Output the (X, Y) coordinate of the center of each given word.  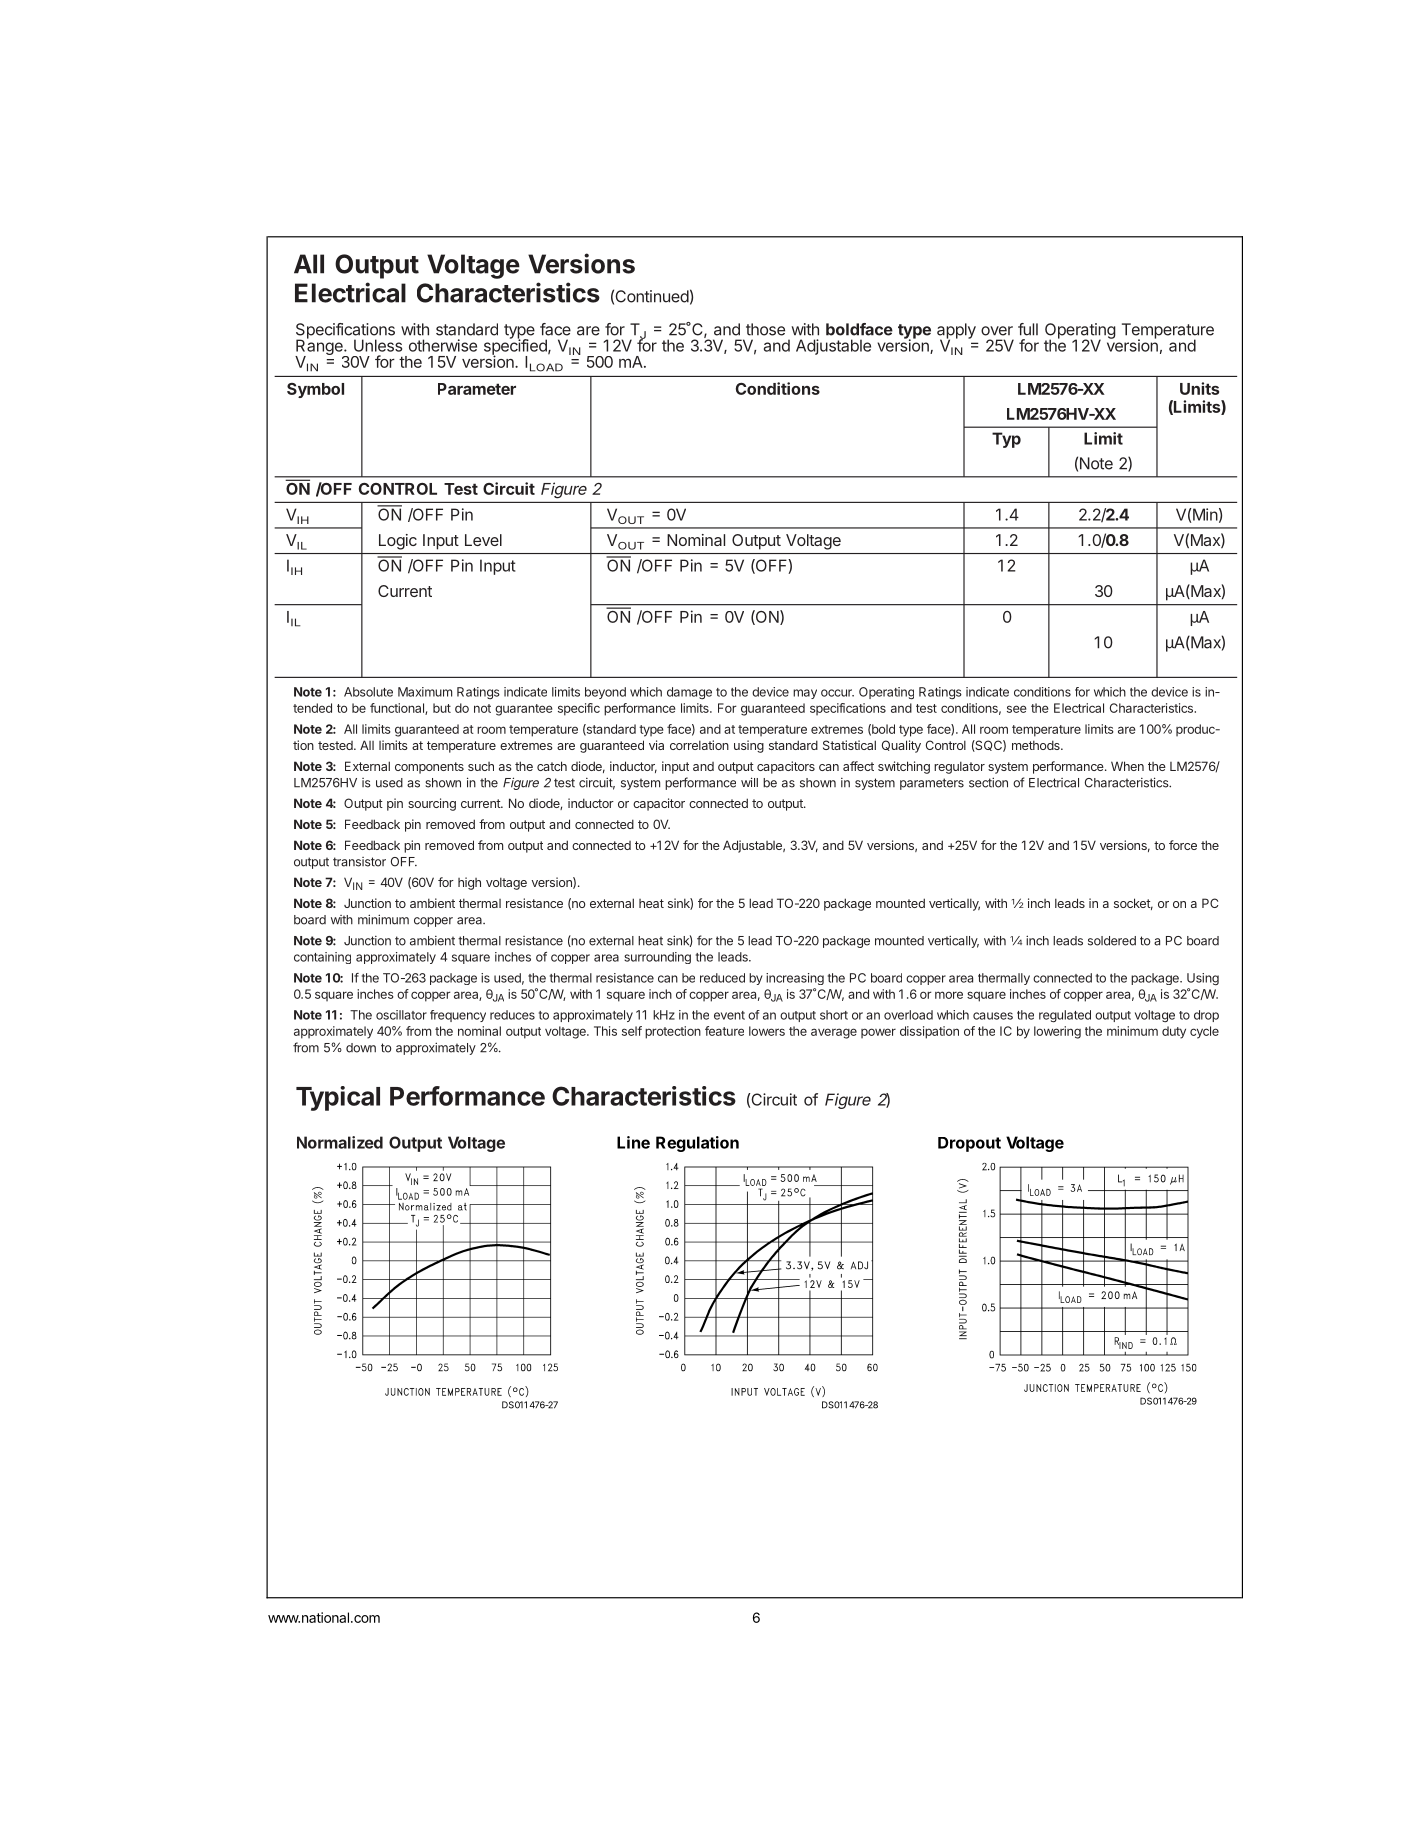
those (765, 329)
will (749, 782)
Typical (338, 1098)
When (1127, 766)
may (805, 694)
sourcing (432, 804)
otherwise (443, 345)
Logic (398, 542)
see (1016, 709)
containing (322, 958)
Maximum (425, 692)
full (1028, 329)
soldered (1112, 941)
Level (483, 540)
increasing (795, 979)
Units (1199, 388)
